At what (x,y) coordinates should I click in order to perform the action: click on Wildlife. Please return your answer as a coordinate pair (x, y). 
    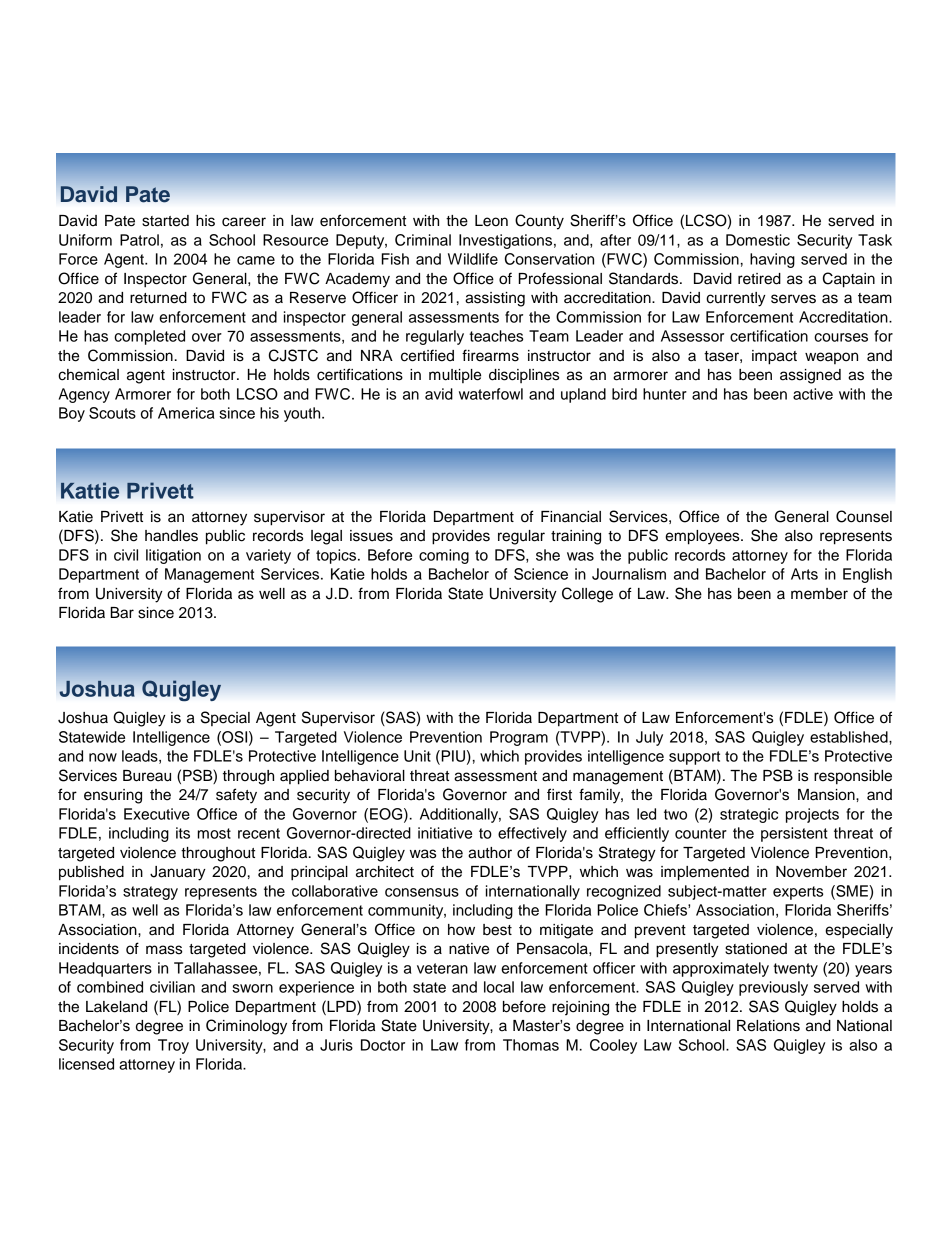
    Looking at the image, I should click on (473, 259).
